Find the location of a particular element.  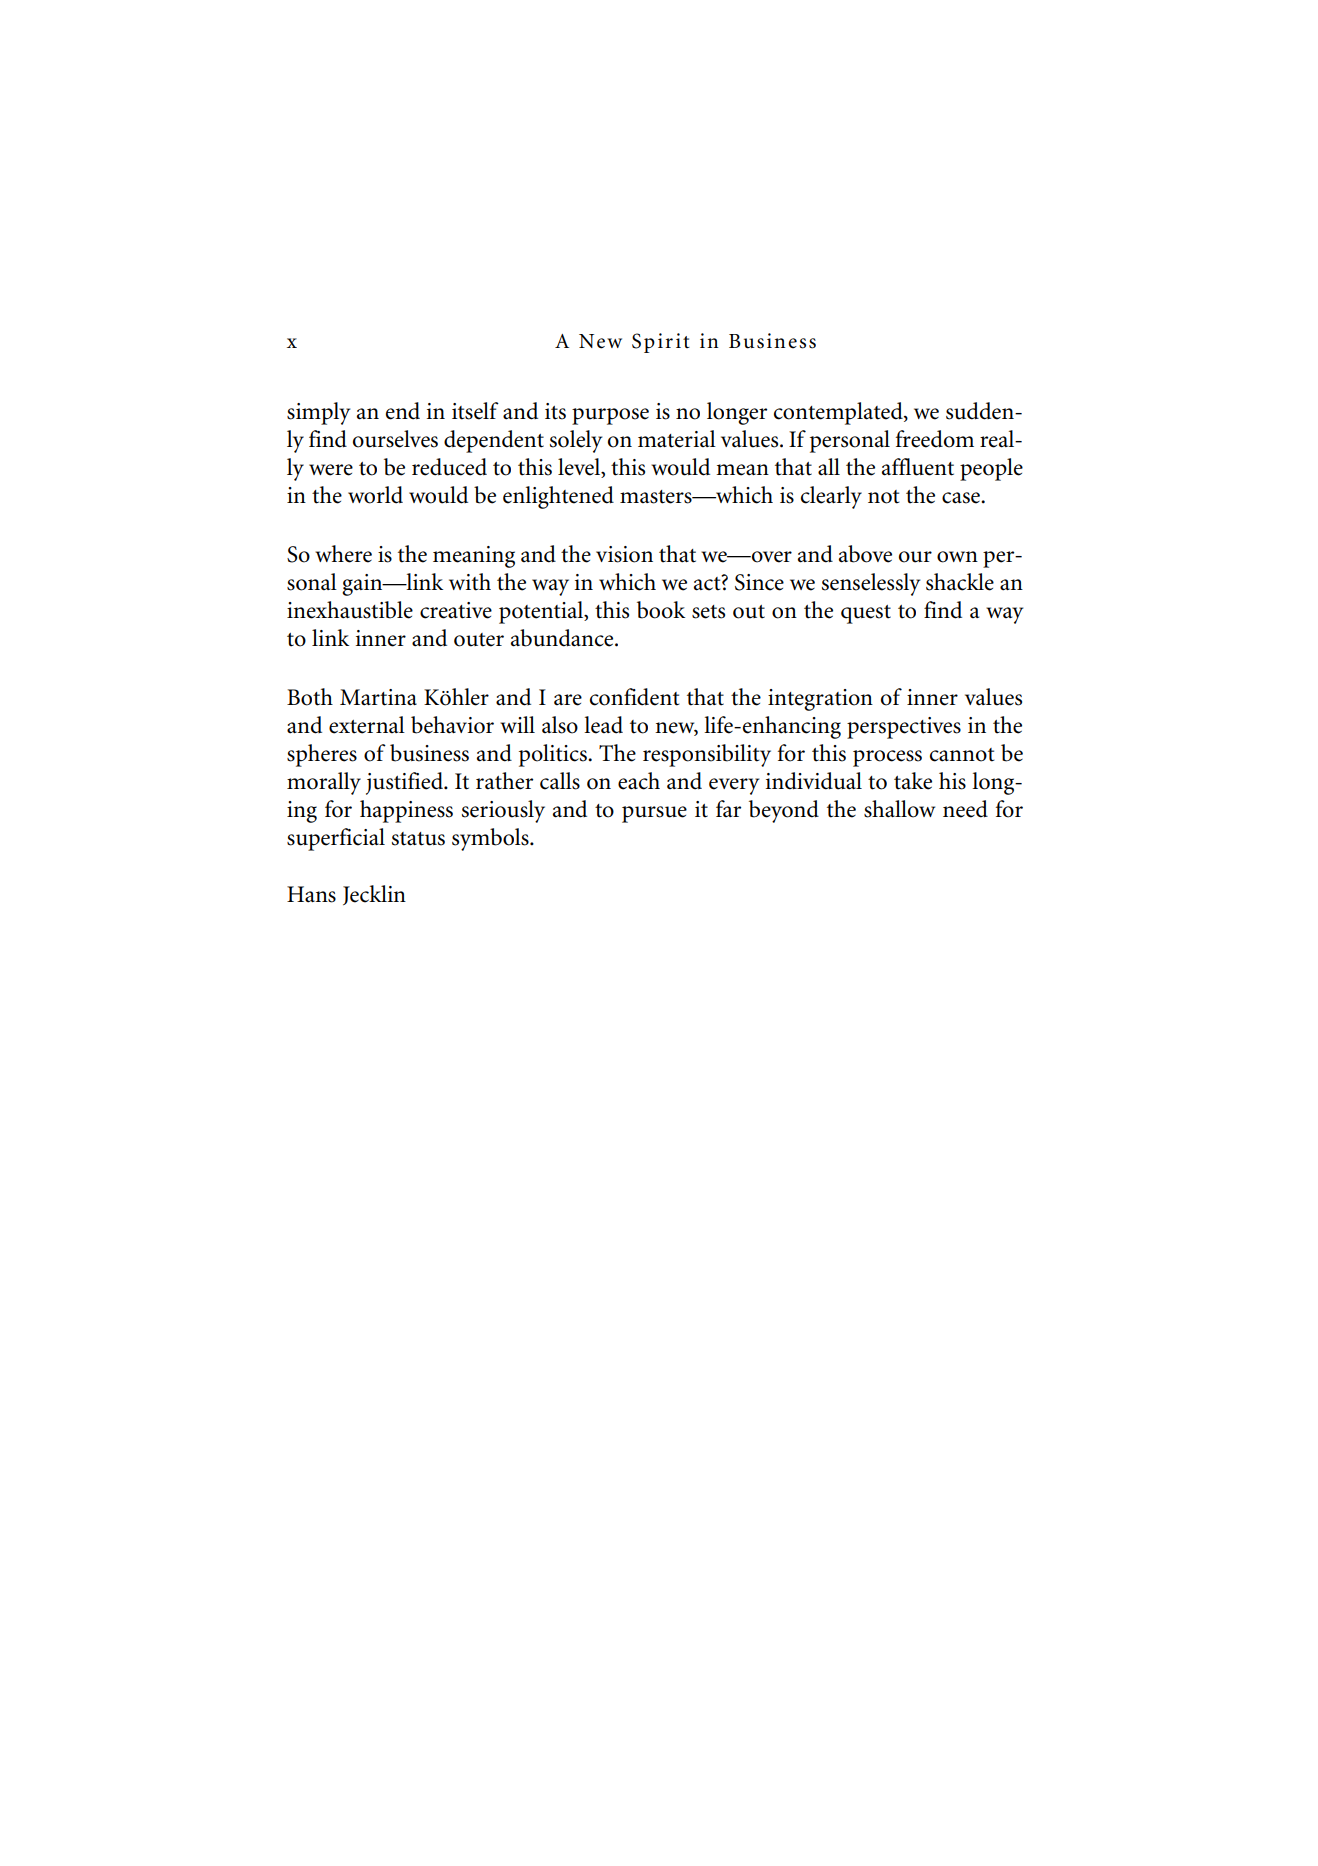

Hans is located at coordinates (311, 894).
